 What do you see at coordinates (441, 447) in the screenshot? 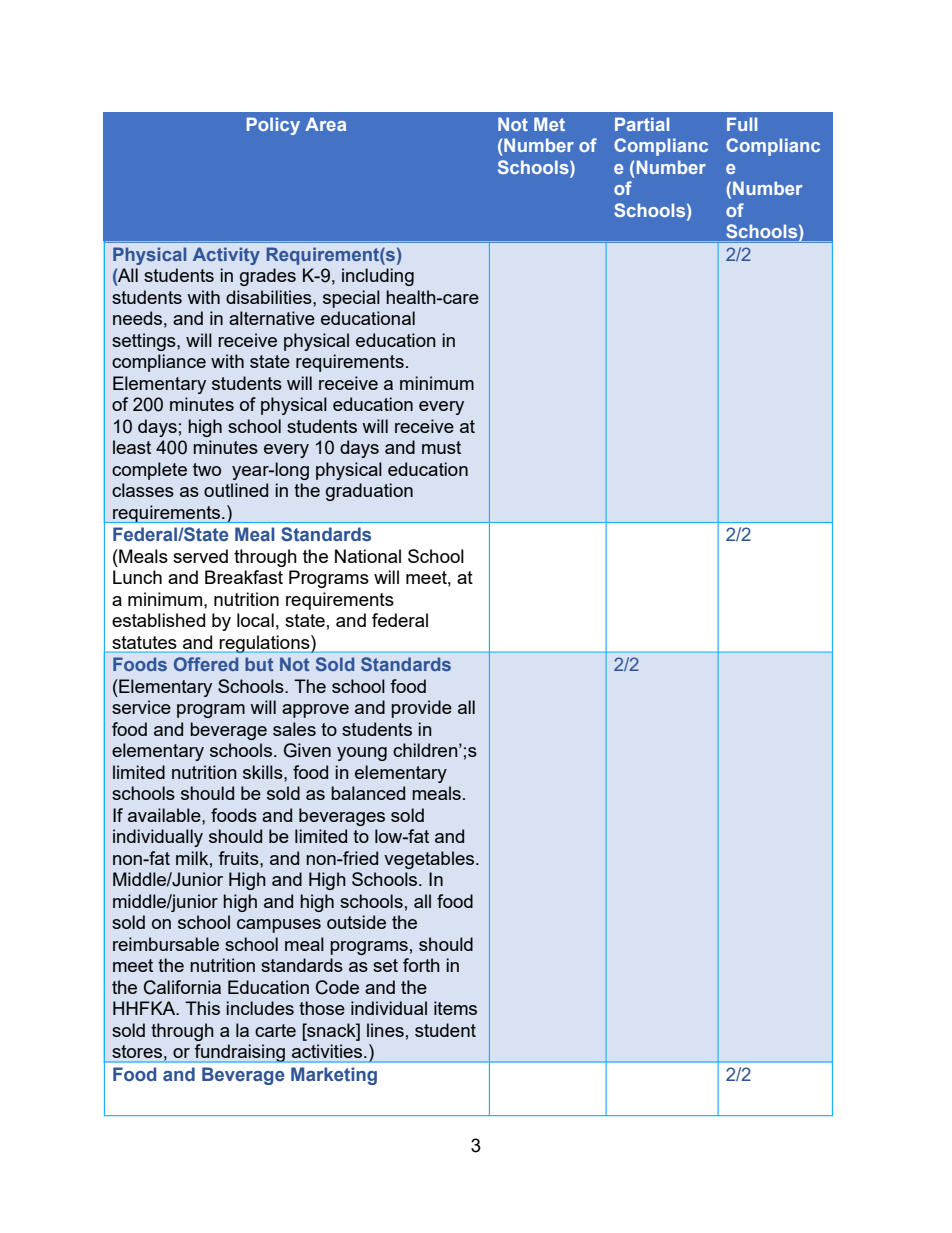
I see `must` at bounding box center [441, 447].
